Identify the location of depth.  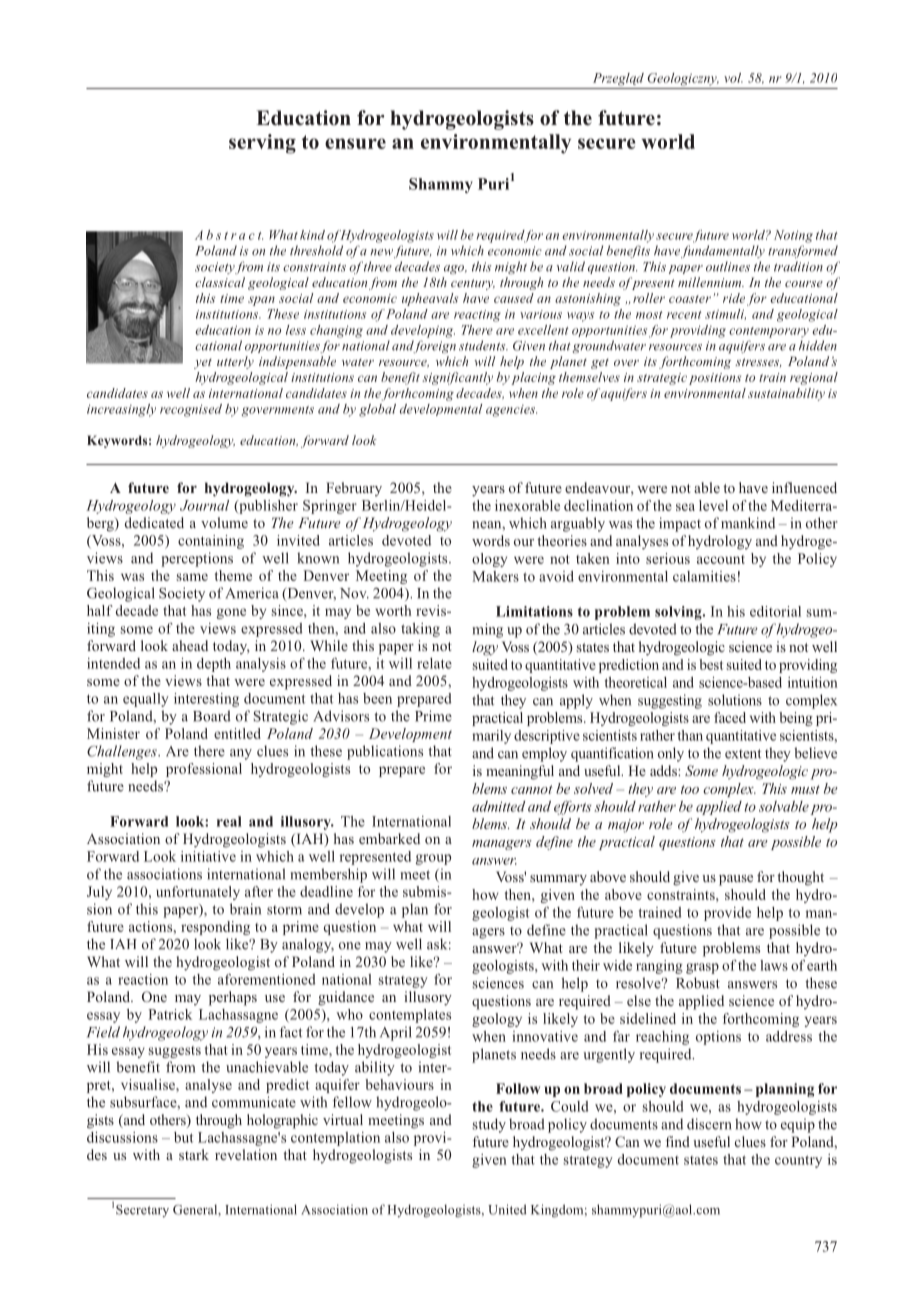
(214, 665).
